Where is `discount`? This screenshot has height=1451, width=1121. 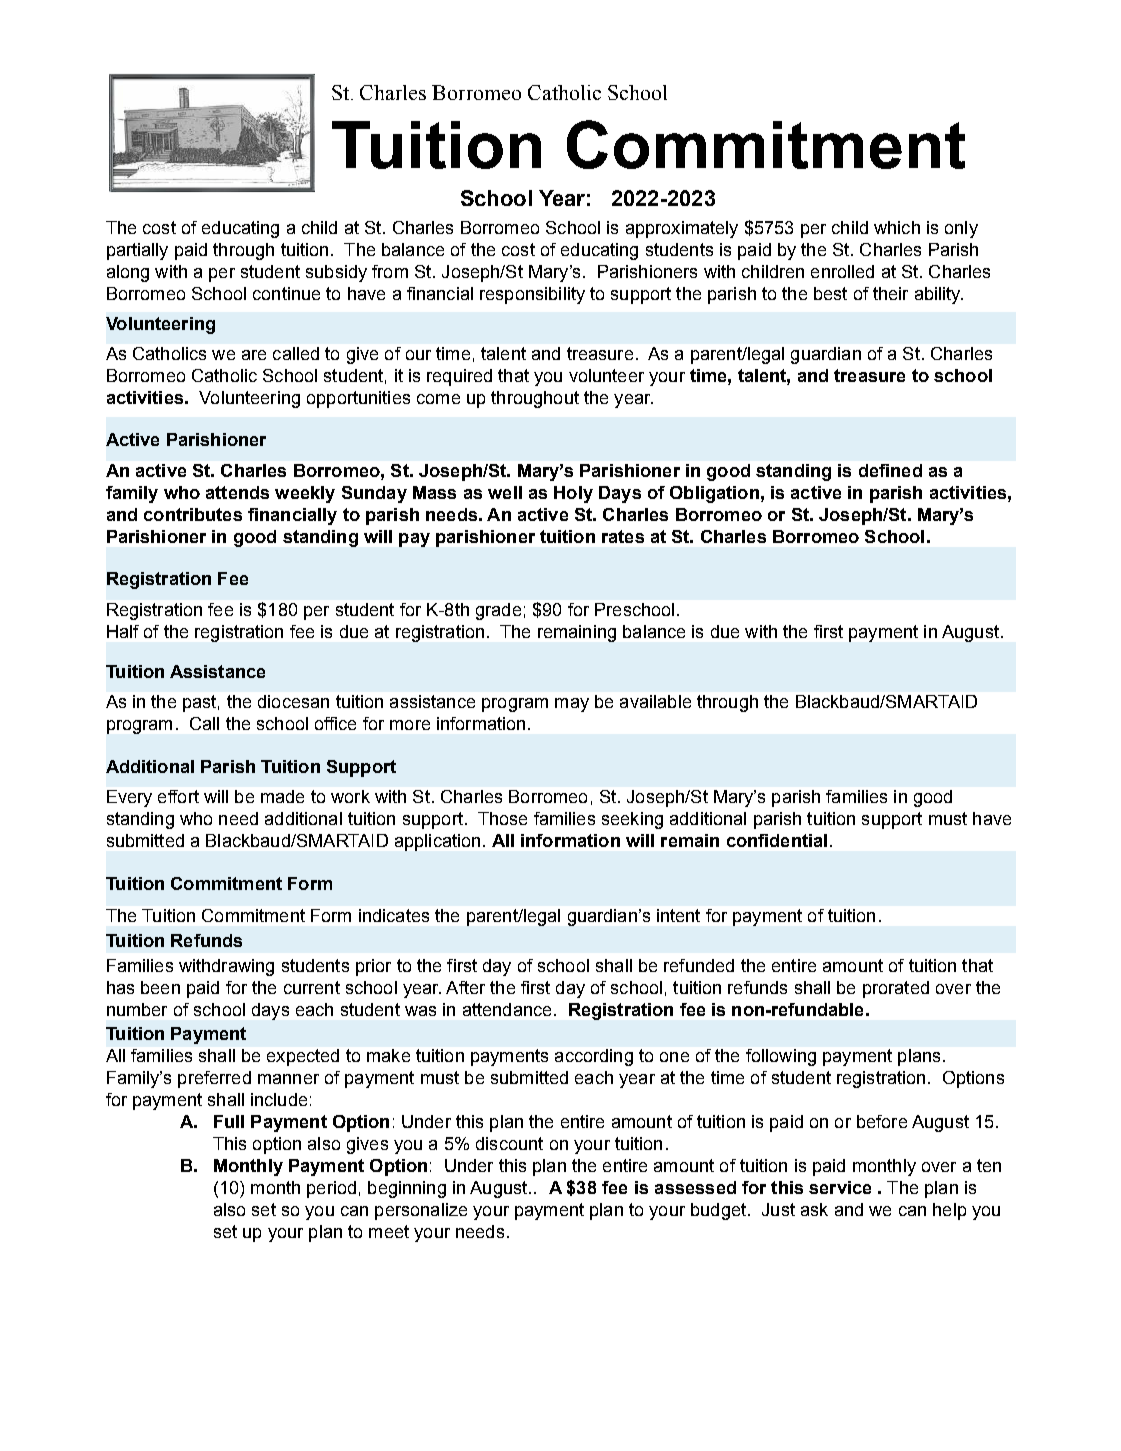 discount is located at coordinates (509, 1143).
